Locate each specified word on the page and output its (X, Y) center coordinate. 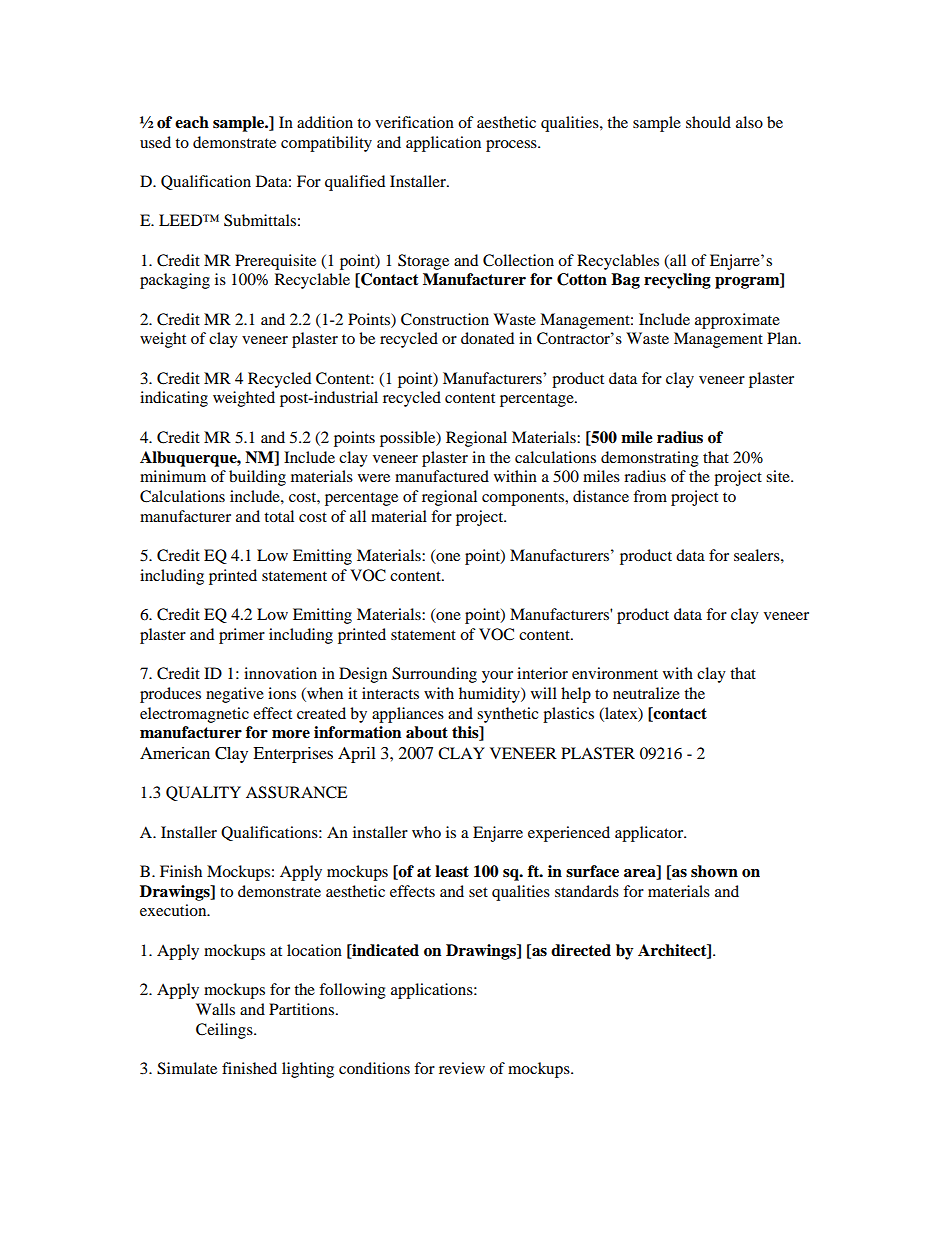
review (462, 1068)
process (512, 146)
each (192, 122)
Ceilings (225, 1031)
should (708, 122)
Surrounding (434, 675)
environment (615, 673)
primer (242, 636)
